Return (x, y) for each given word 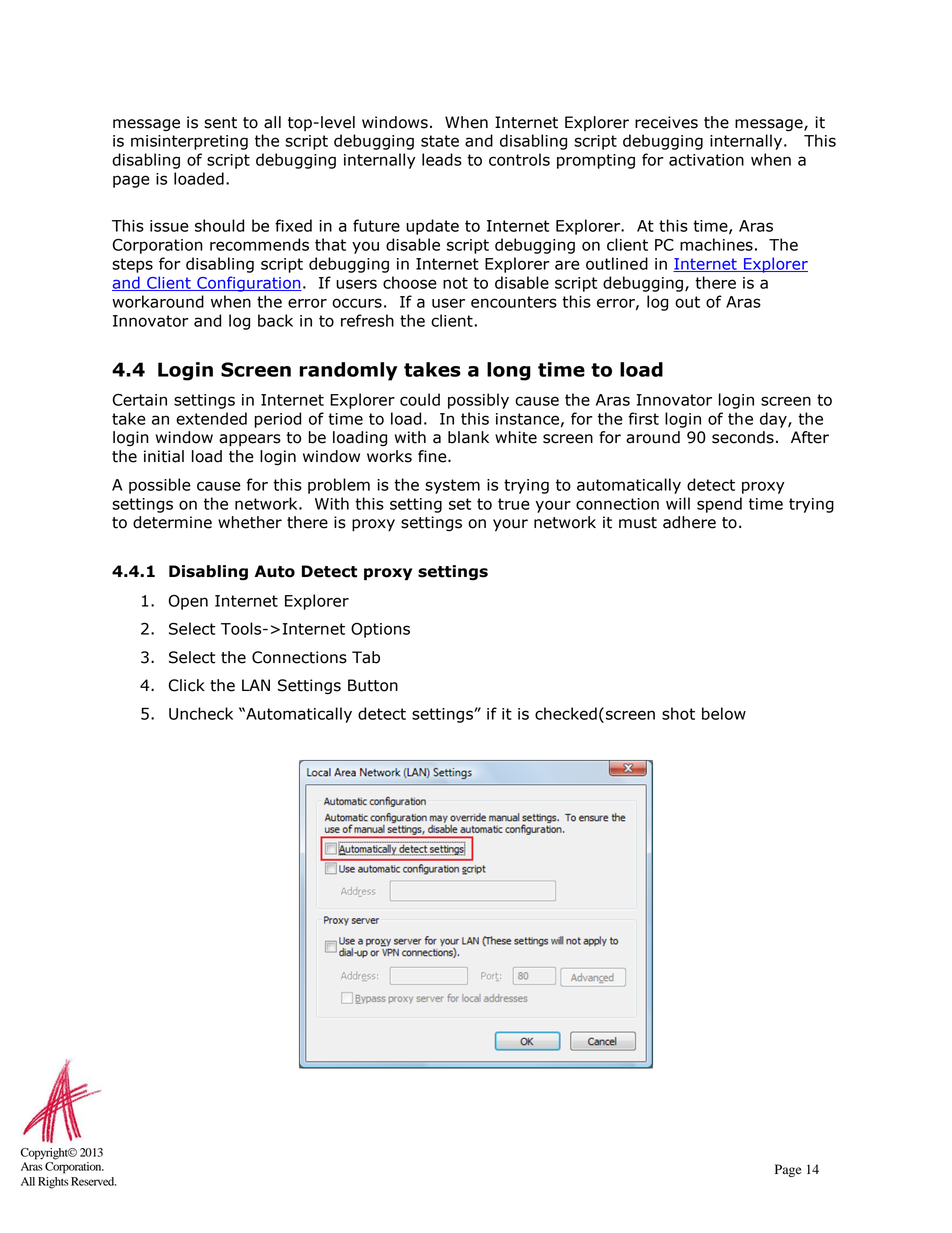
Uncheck (201, 713)
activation (706, 160)
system (452, 486)
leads (442, 159)
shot (678, 713)
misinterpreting (189, 142)
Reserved (93, 1181)
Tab (366, 657)
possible (160, 486)
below (724, 713)
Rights (53, 1183)
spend (719, 505)
